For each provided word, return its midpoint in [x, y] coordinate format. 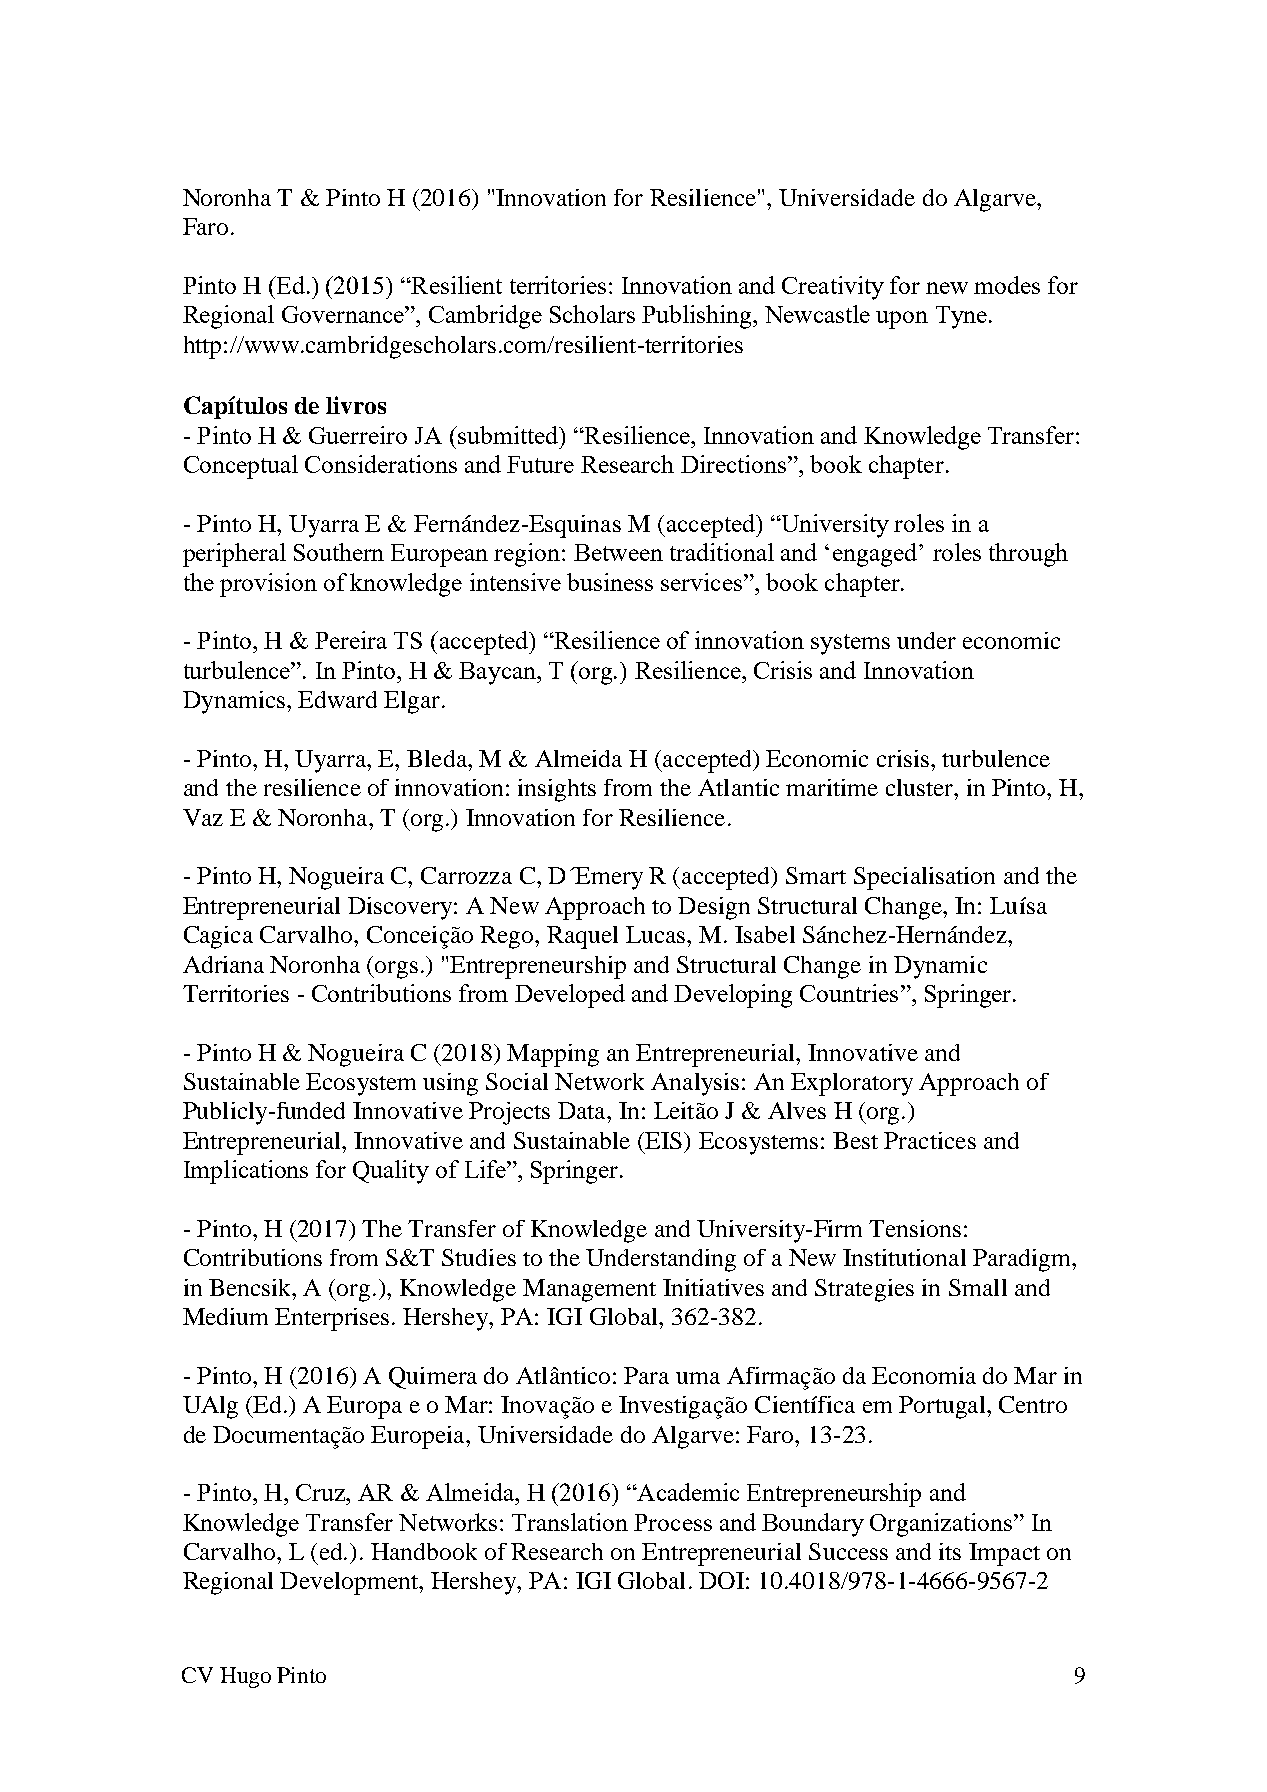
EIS [662, 1140]
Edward [337, 699]
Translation [570, 1522]
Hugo [245, 1677]
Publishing [698, 317]
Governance [344, 314]
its [950, 1551]
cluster [921, 787]
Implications [246, 1172]
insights [557, 790]
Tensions [915, 1228]
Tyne [961, 317]
